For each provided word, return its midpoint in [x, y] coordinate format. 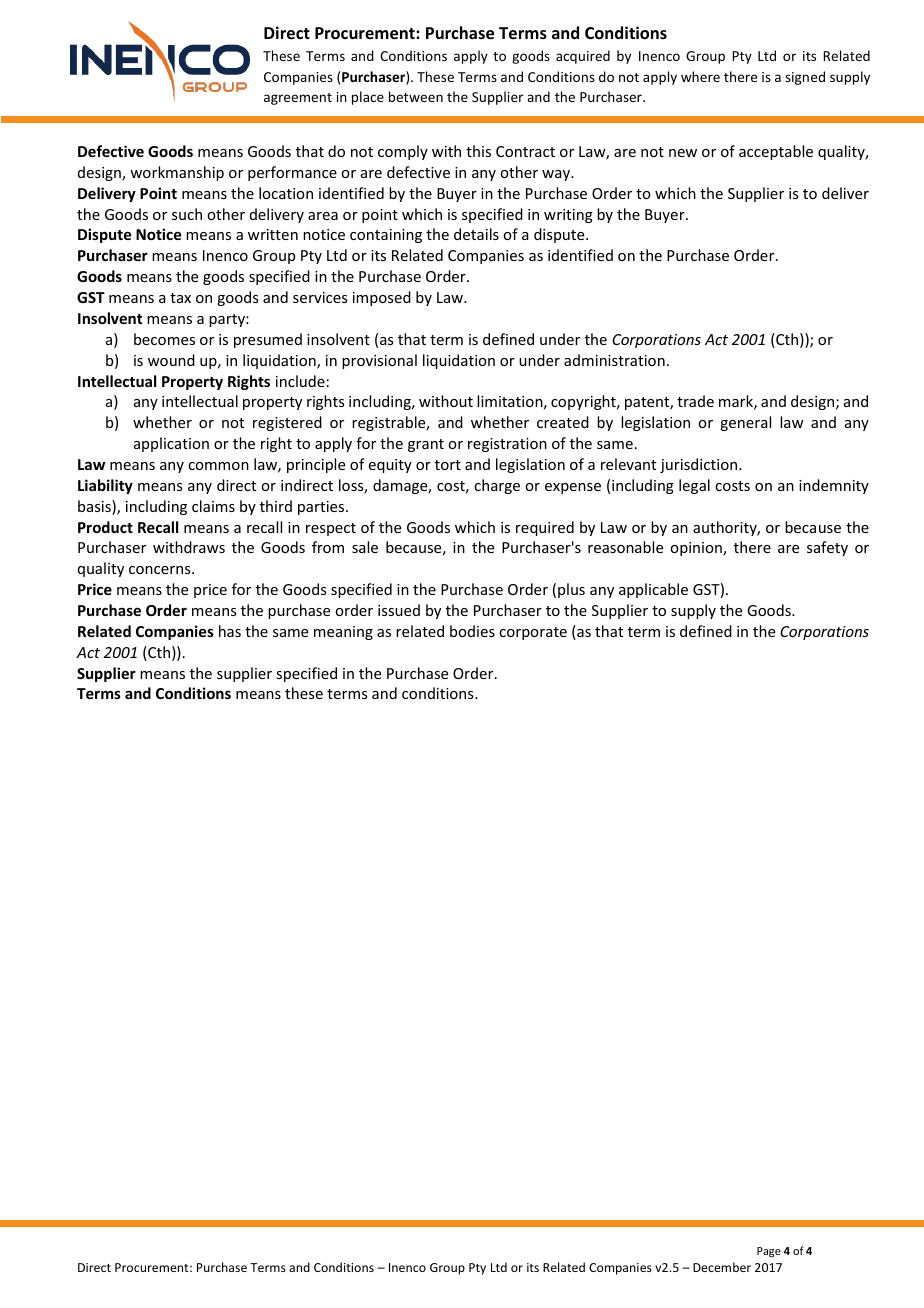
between [416, 96]
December [722, 1267]
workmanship [177, 173]
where [700, 76]
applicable [653, 590]
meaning [343, 633]
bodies [472, 631]
